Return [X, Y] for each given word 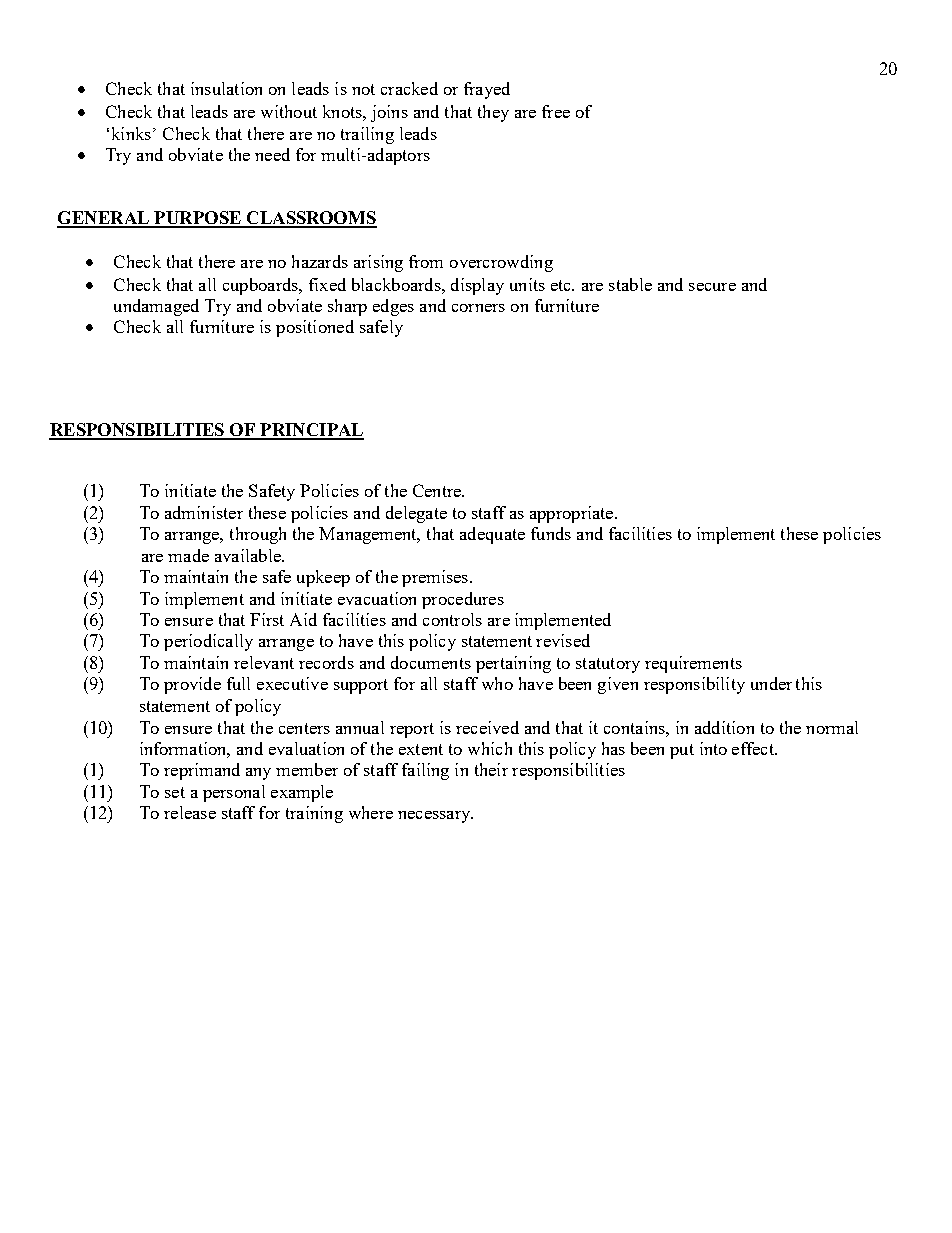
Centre [438, 490]
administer [204, 512]
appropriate [573, 514]
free [556, 111]
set [175, 792]
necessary [435, 817]
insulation [226, 88]
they [493, 113]
